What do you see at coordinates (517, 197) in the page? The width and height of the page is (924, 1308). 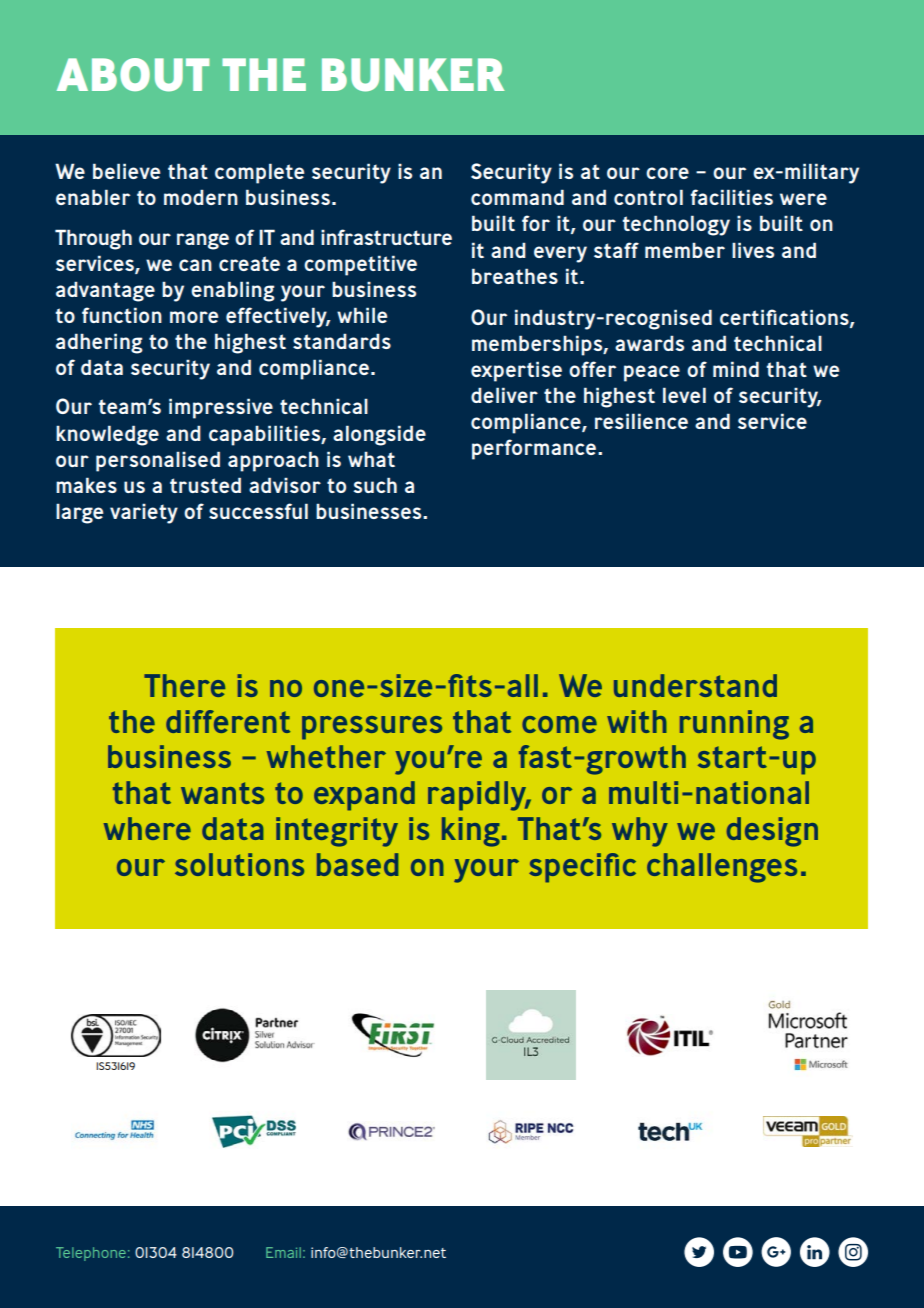 I see `command` at bounding box center [517, 197].
